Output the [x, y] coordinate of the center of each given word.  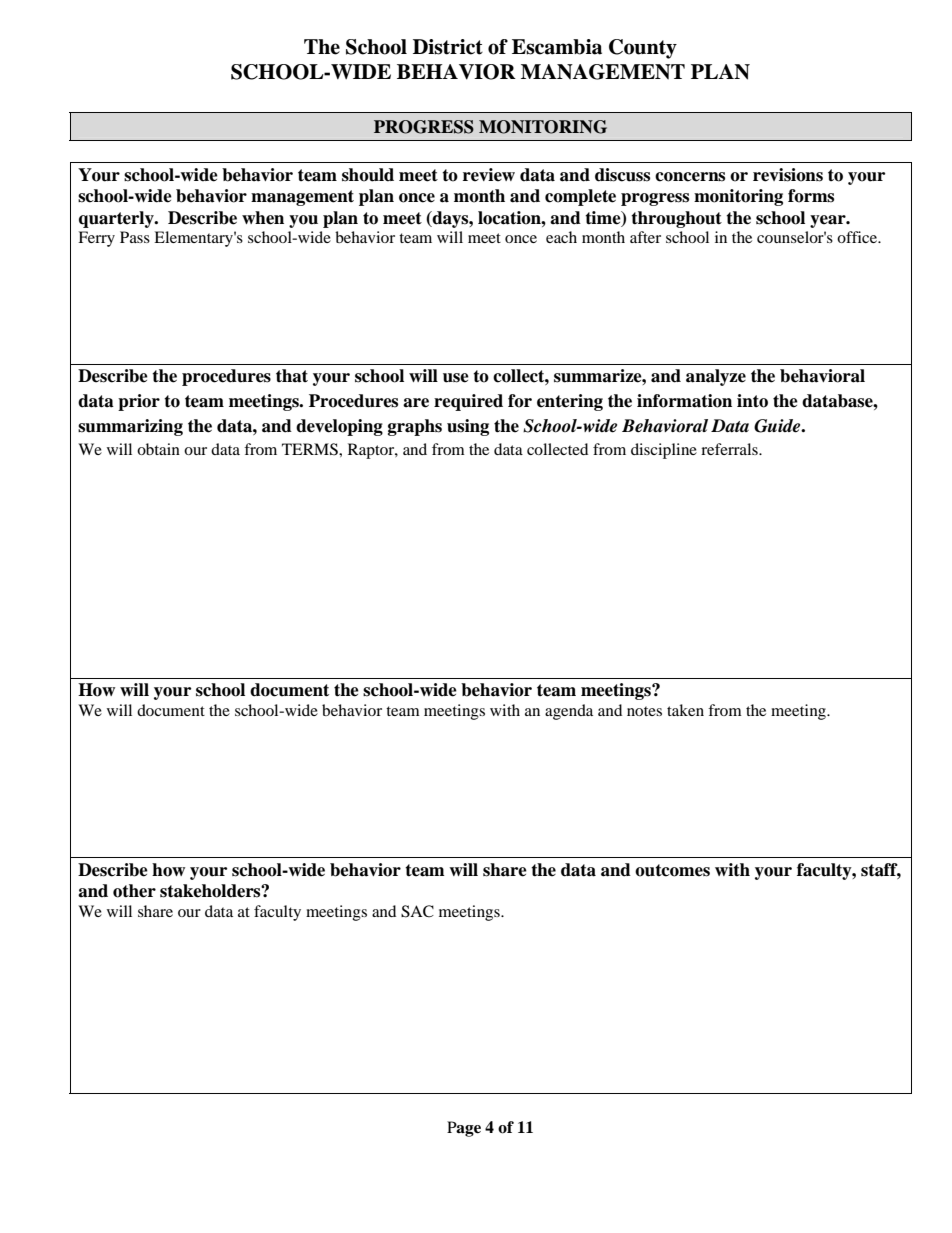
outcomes [672, 870]
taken [685, 710]
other [134, 891]
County [643, 49]
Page [464, 1129]
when [263, 218]
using [468, 427]
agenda [569, 712]
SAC [417, 911]
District [448, 47]
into [752, 401]
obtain [158, 449]
